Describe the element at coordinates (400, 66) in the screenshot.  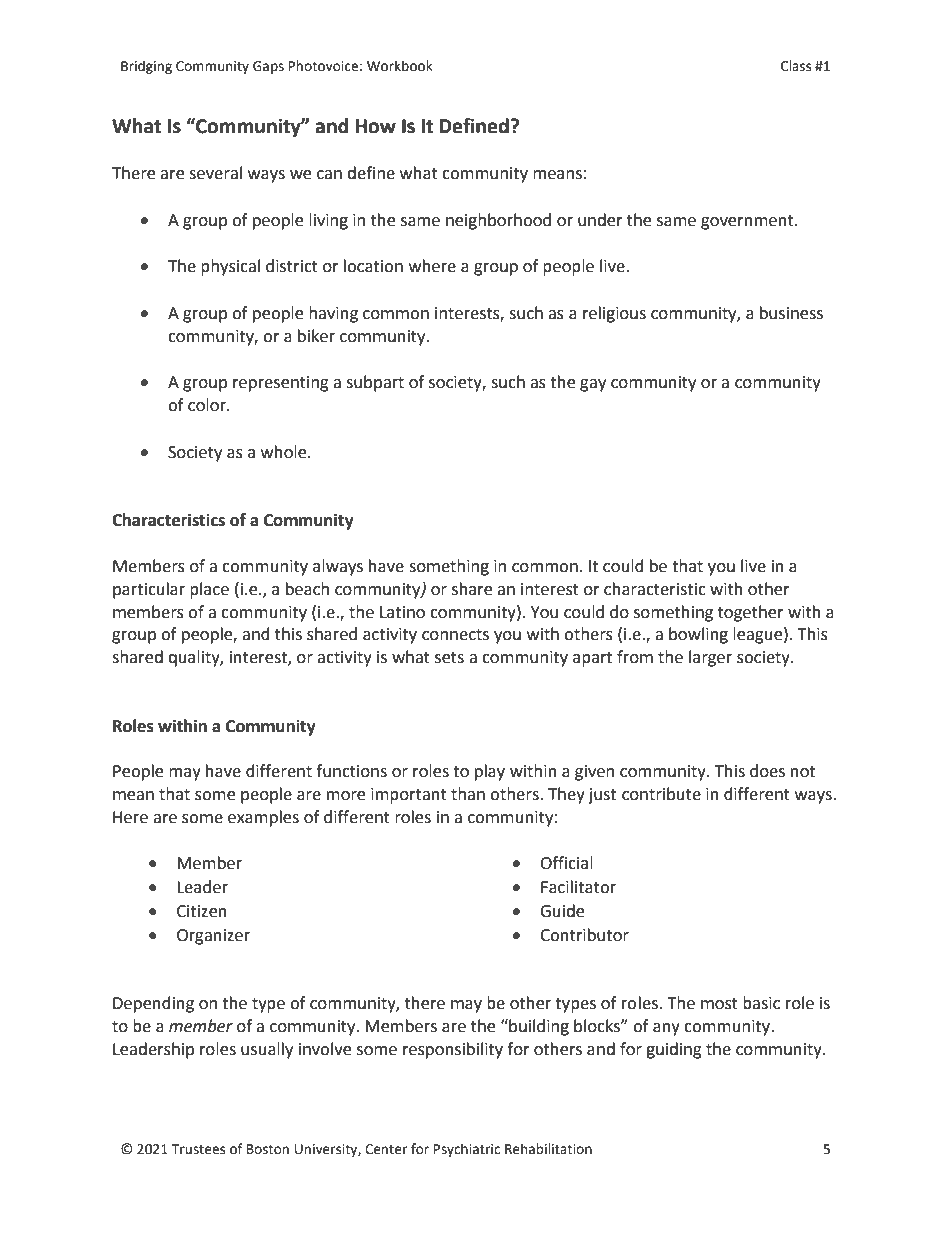
I see `Workbook` at that location.
